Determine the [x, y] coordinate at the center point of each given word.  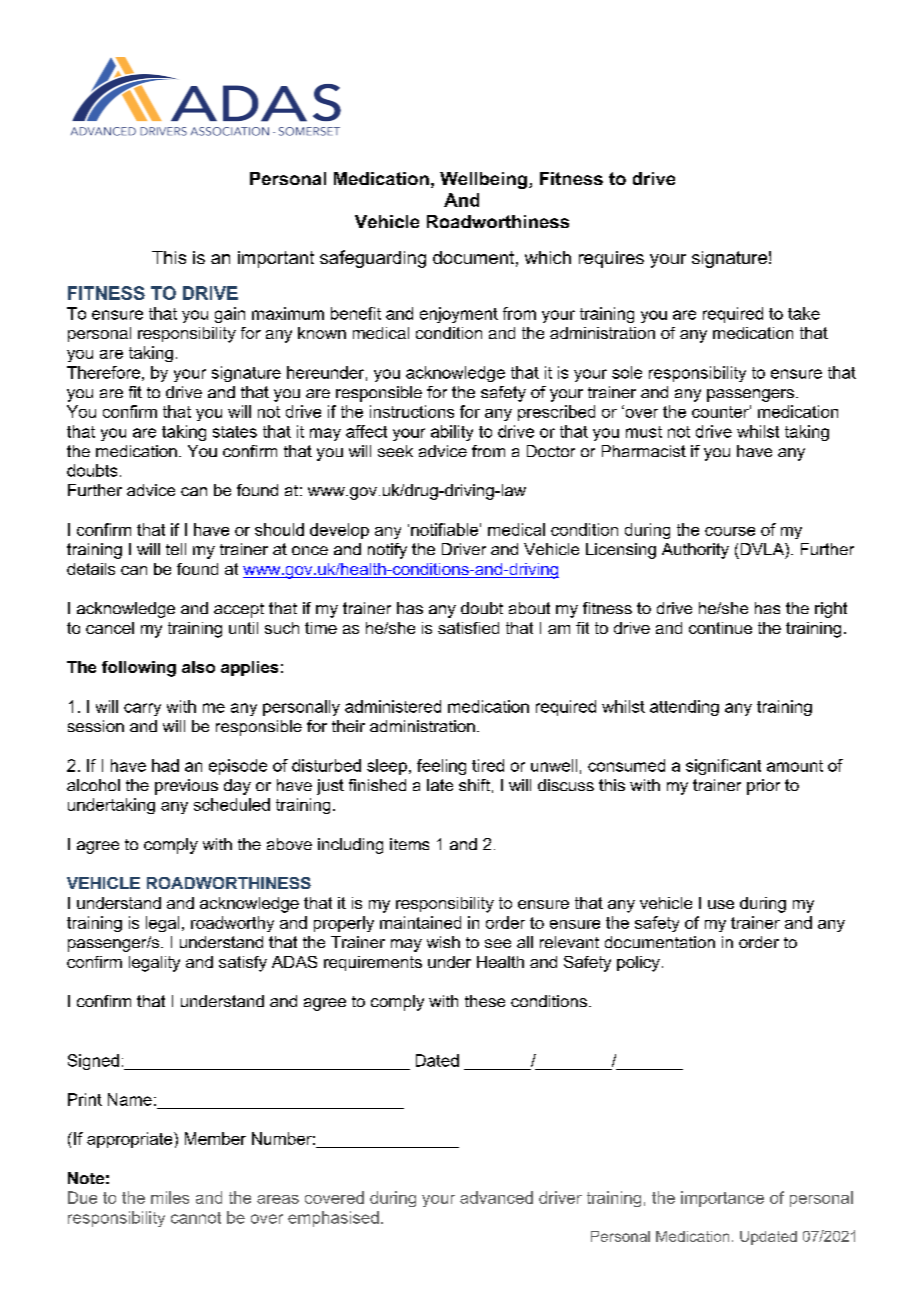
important [276, 259]
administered [393, 706]
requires [611, 259]
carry [142, 709]
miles [170, 1197]
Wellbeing [483, 180]
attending [684, 708]
